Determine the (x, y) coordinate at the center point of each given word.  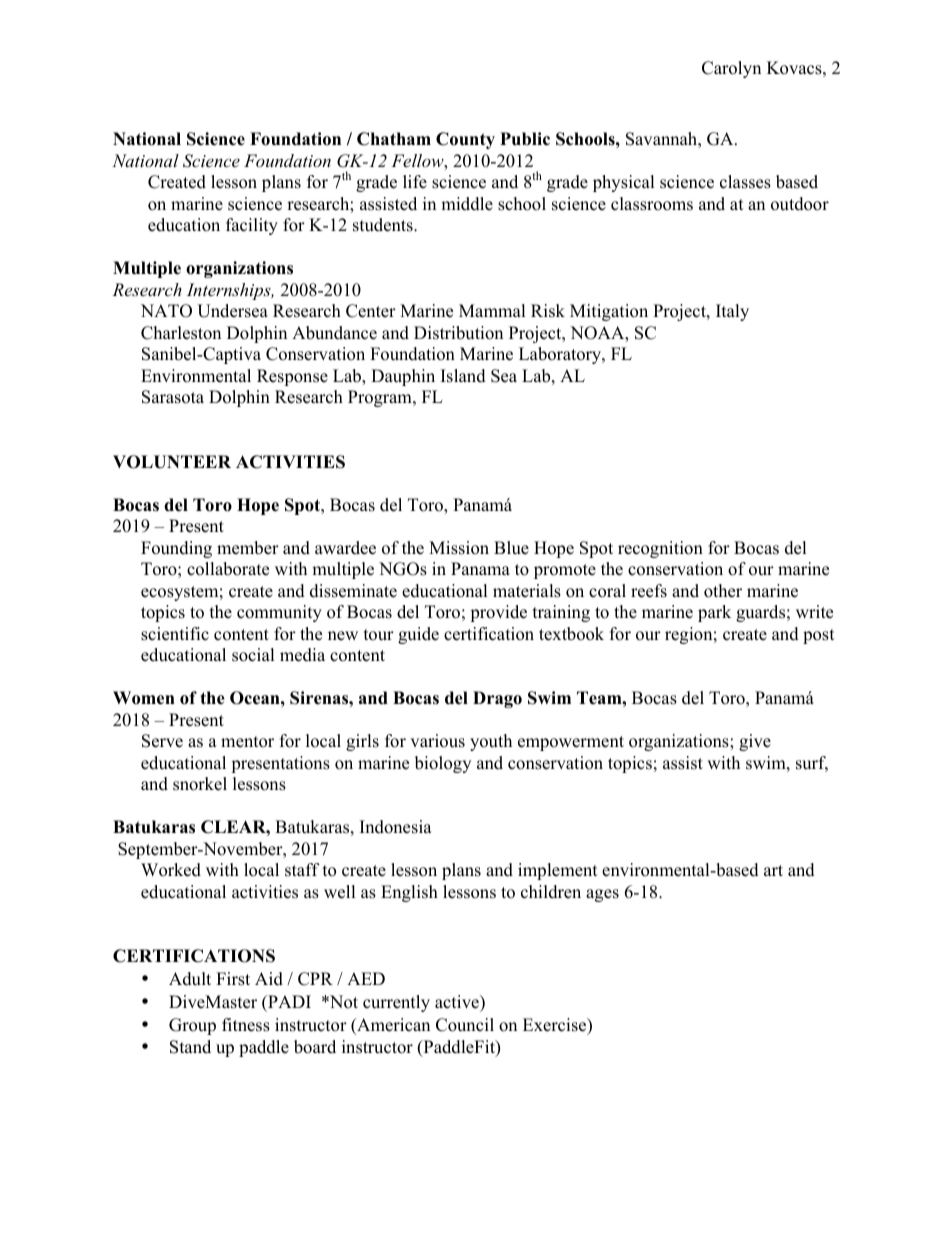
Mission (459, 548)
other (723, 591)
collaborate (228, 569)
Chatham (394, 139)
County (465, 140)
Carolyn (731, 69)
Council (465, 1025)
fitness (246, 1025)
